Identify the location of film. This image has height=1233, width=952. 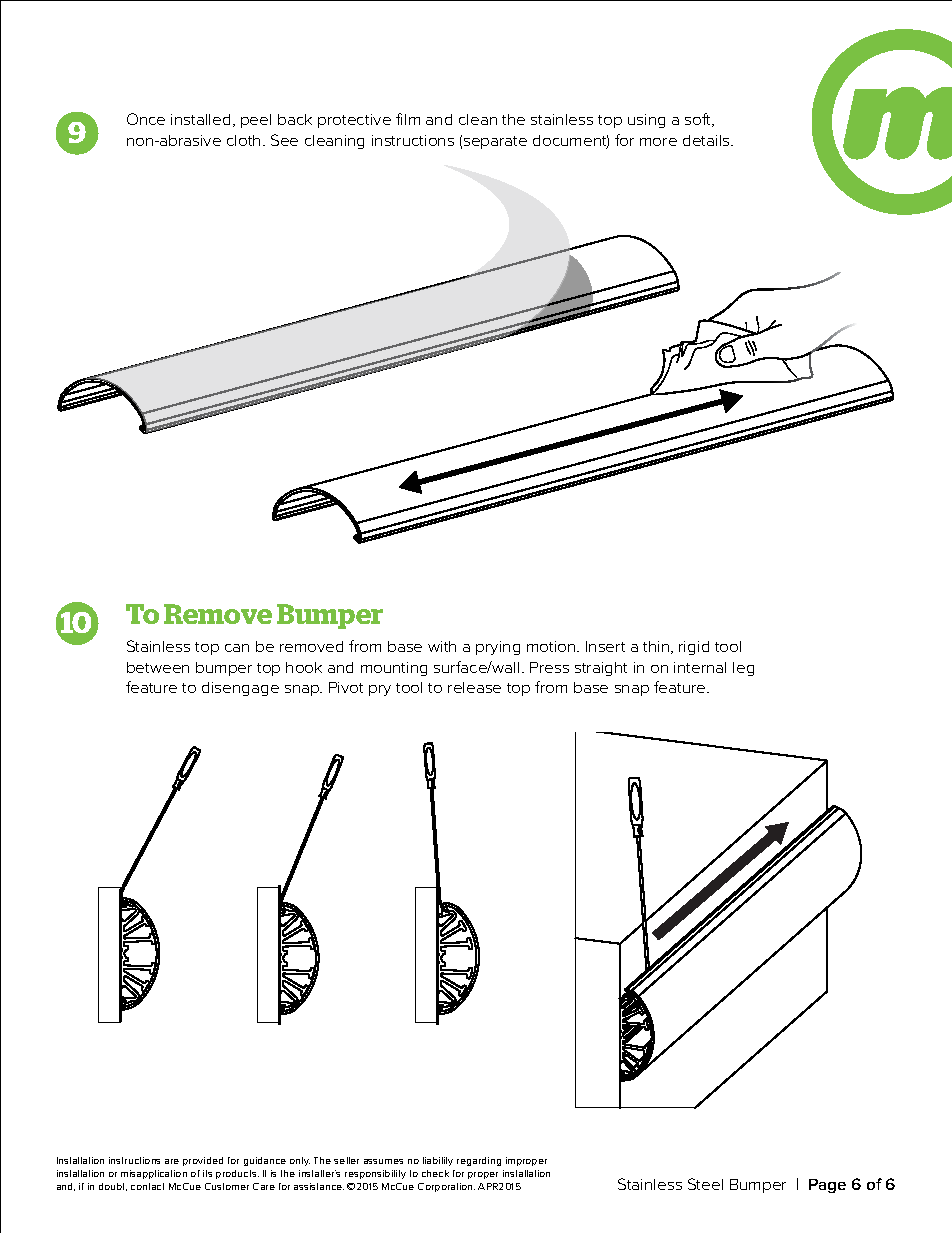
(408, 119).
